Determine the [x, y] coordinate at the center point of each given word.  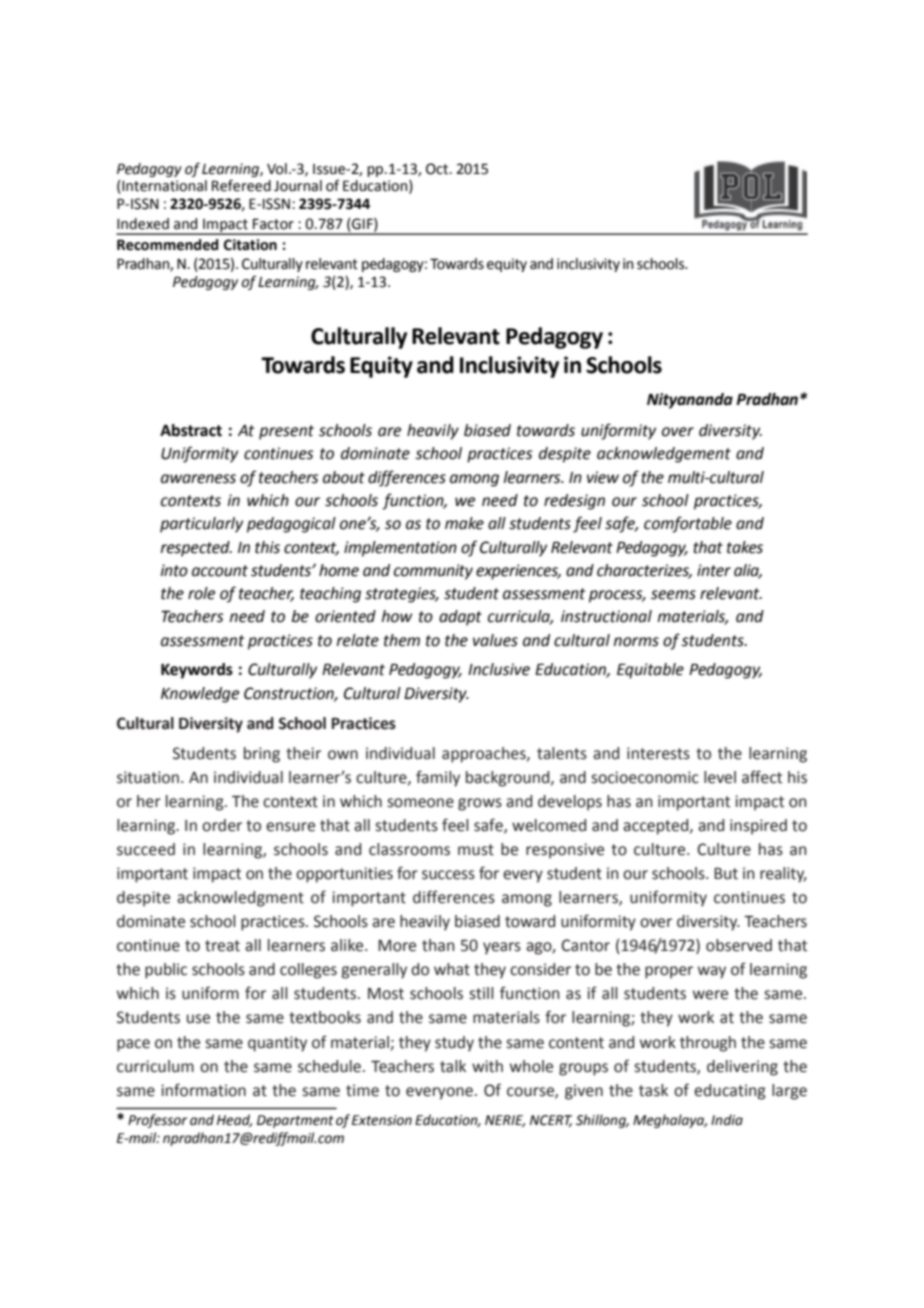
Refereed [241, 185]
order [222, 825]
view [603, 477]
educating [730, 1092]
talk [453, 1066]
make [464, 523]
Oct [438, 169]
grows [480, 804]
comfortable [688, 524]
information [203, 1090]
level [720, 777]
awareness [198, 479]
